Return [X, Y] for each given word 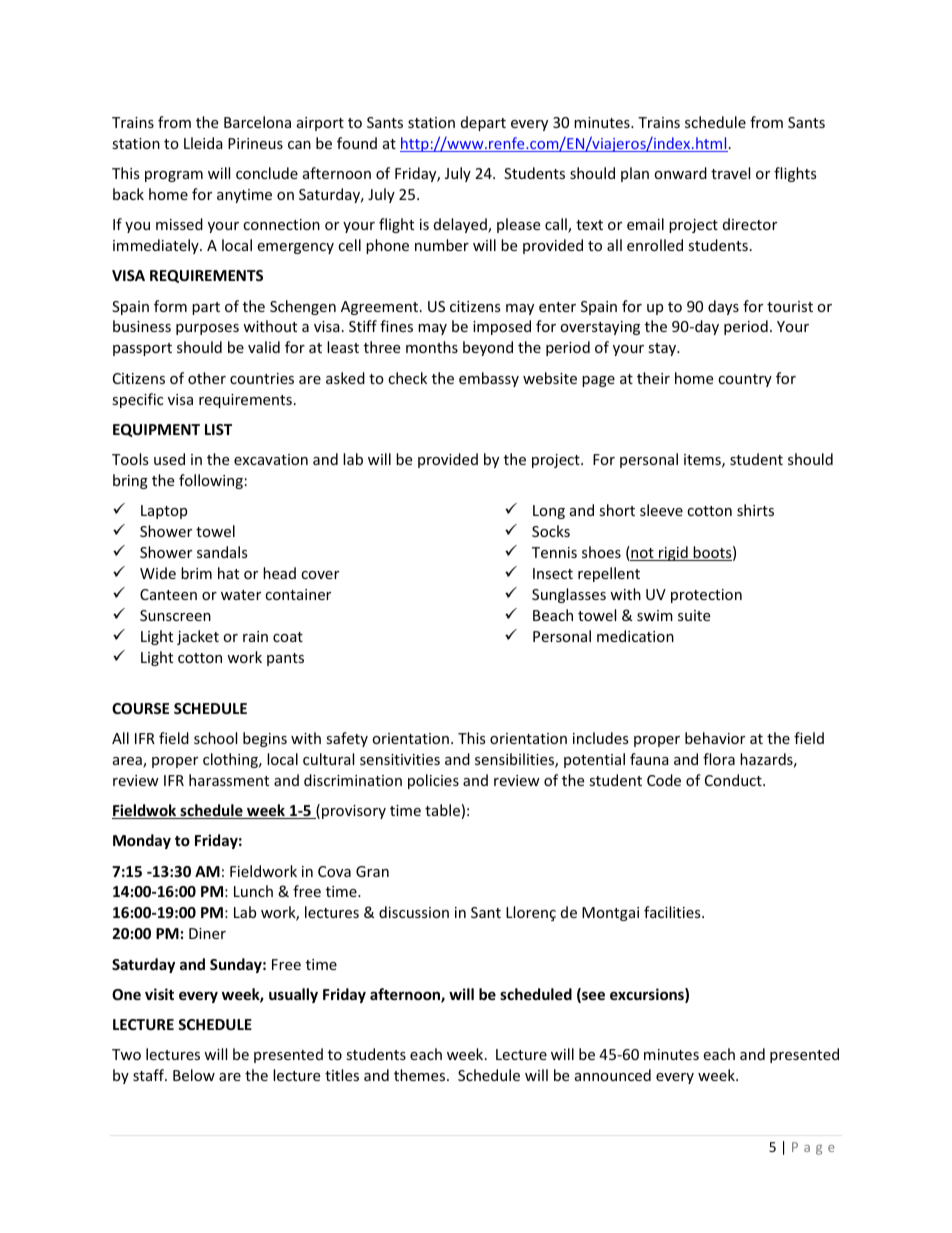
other [207, 378]
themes [421, 1075]
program [174, 176]
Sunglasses [569, 595]
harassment [229, 780]
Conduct [734, 780]
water [241, 595]
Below [194, 1075]
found [357, 143]
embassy [489, 379]
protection [706, 596]
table [442, 810]
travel [730, 173]
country [745, 380]
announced [613, 1075]
